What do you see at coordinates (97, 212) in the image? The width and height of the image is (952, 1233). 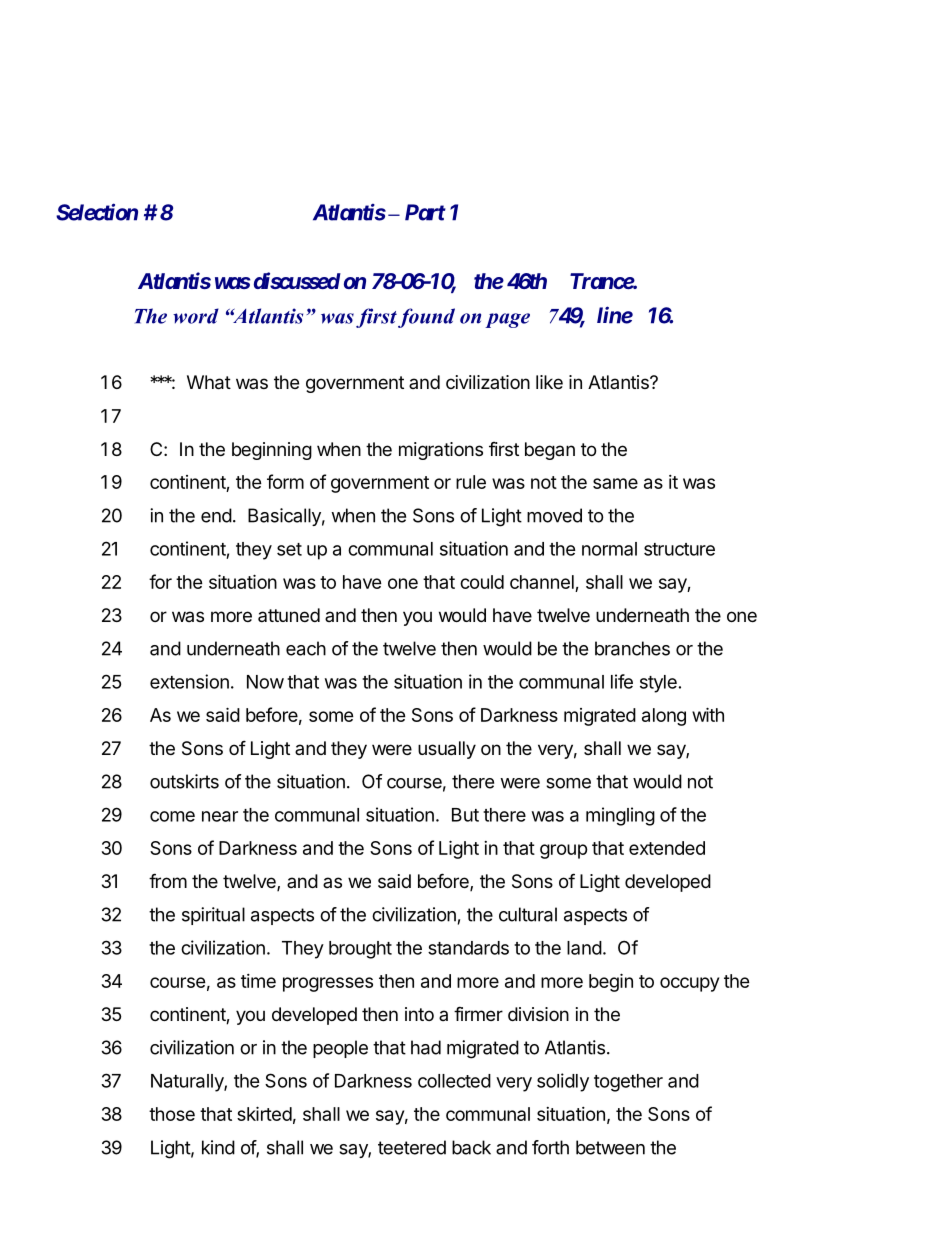 I see `Selection` at bounding box center [97, 212].
